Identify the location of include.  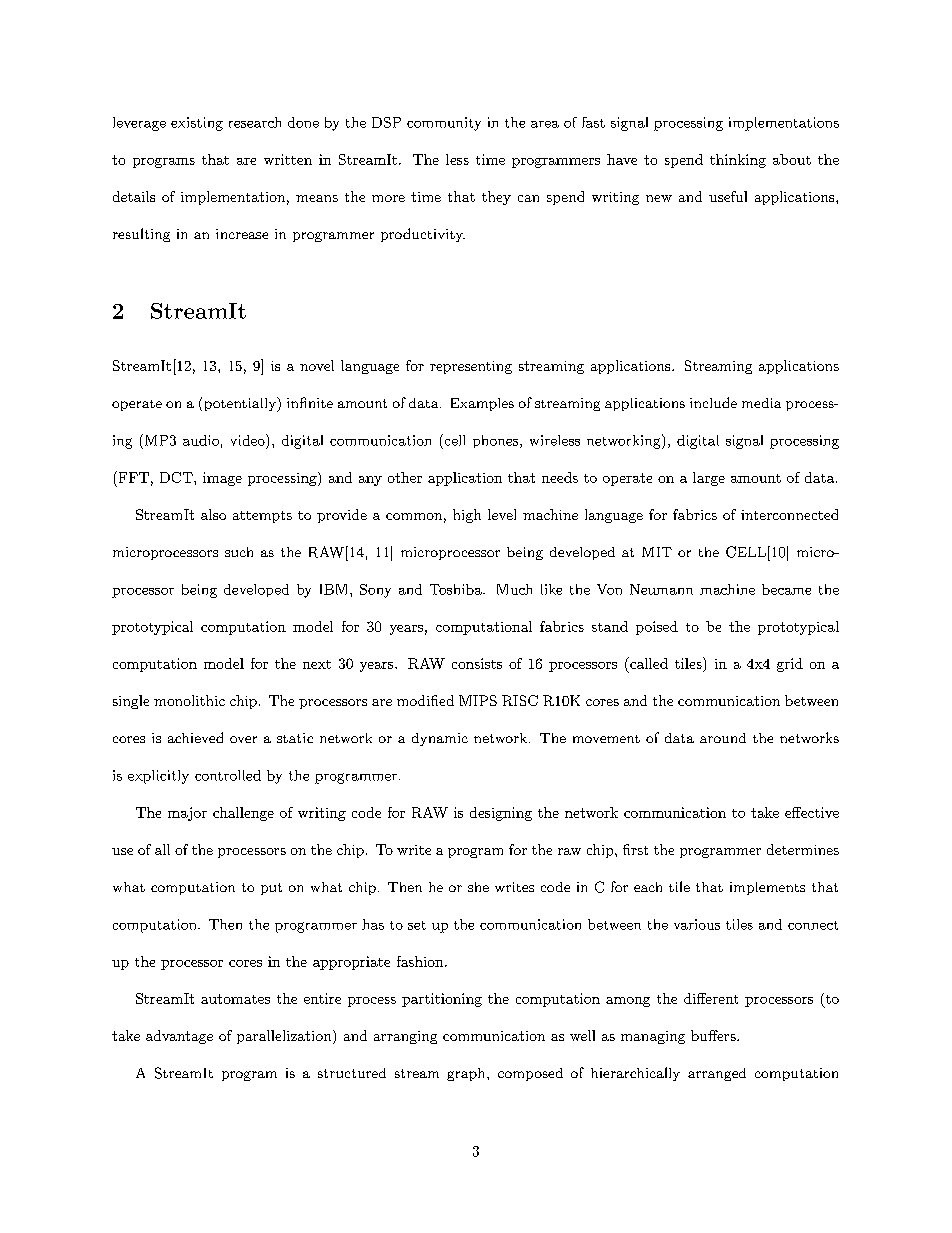
(713, 402).
